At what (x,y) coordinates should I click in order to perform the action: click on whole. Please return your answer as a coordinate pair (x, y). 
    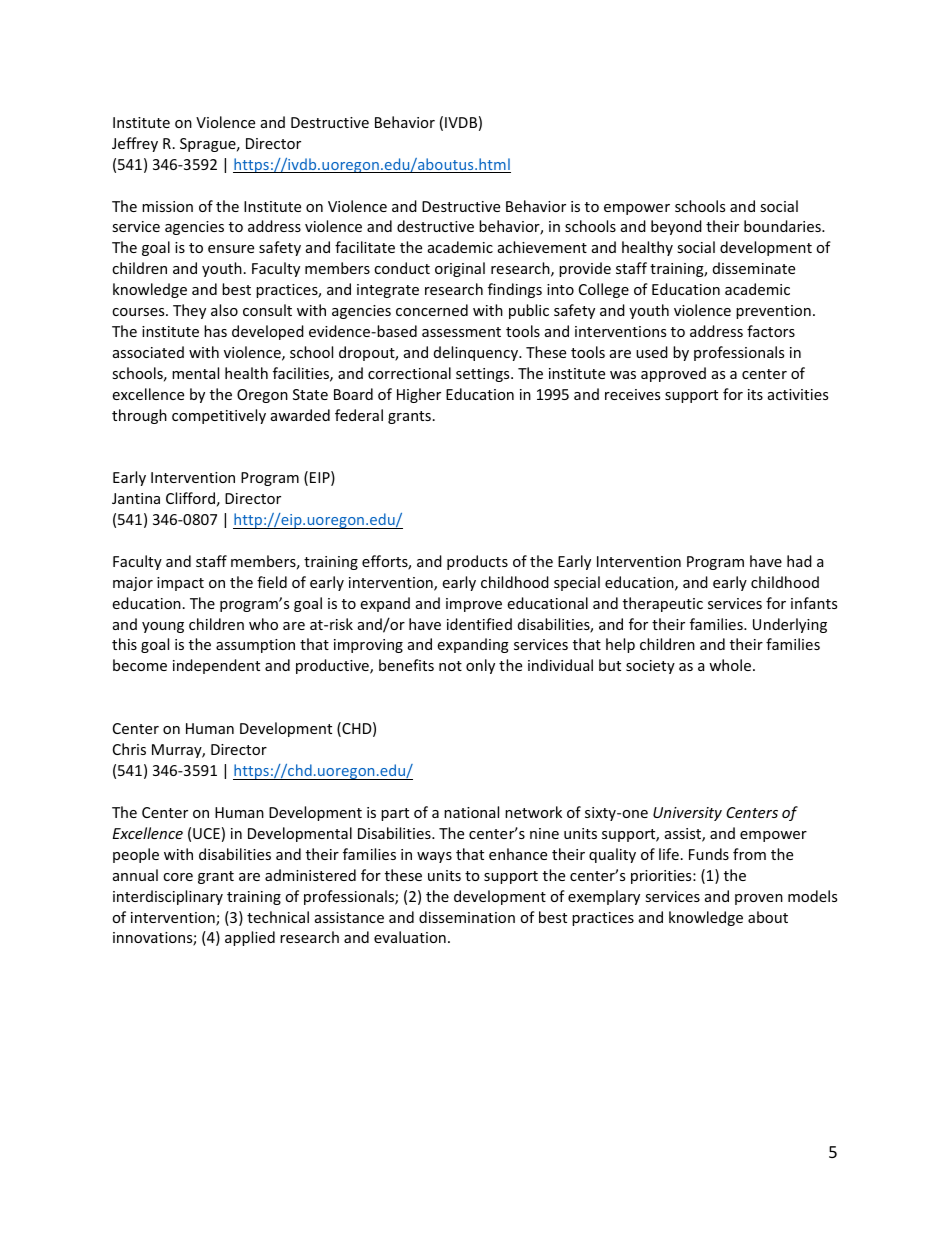
    Looking at the image, I should click on (730, 665).
